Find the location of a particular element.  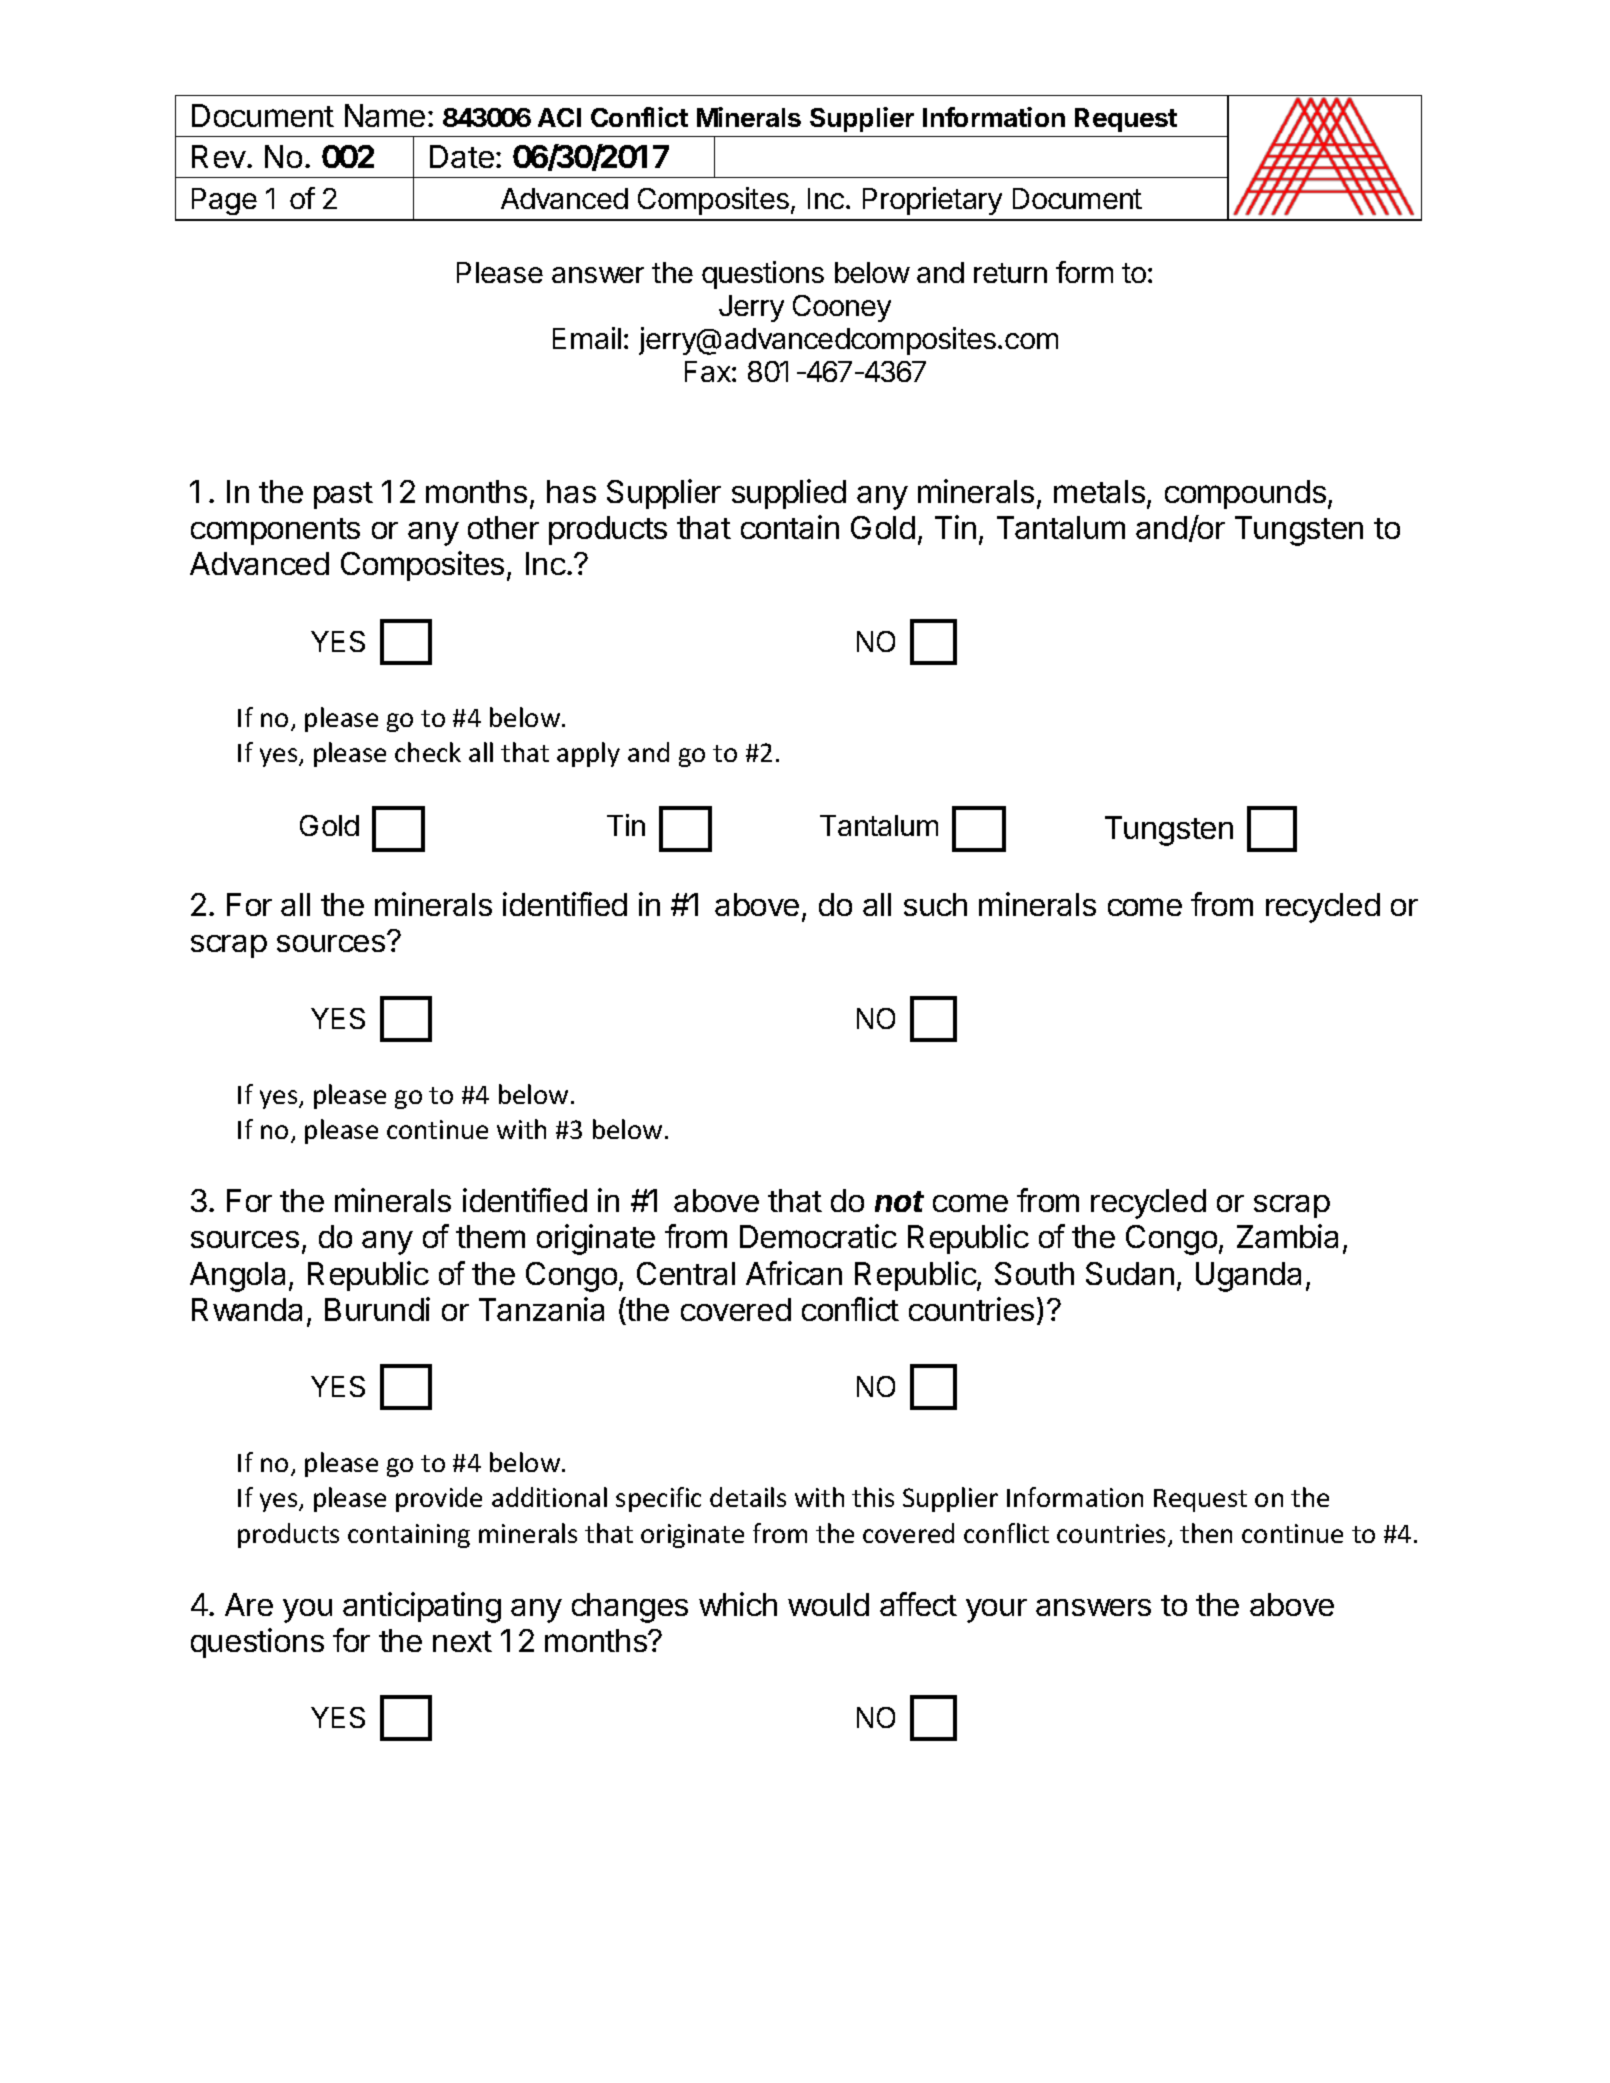

components is located at coordinates (275, 531).
